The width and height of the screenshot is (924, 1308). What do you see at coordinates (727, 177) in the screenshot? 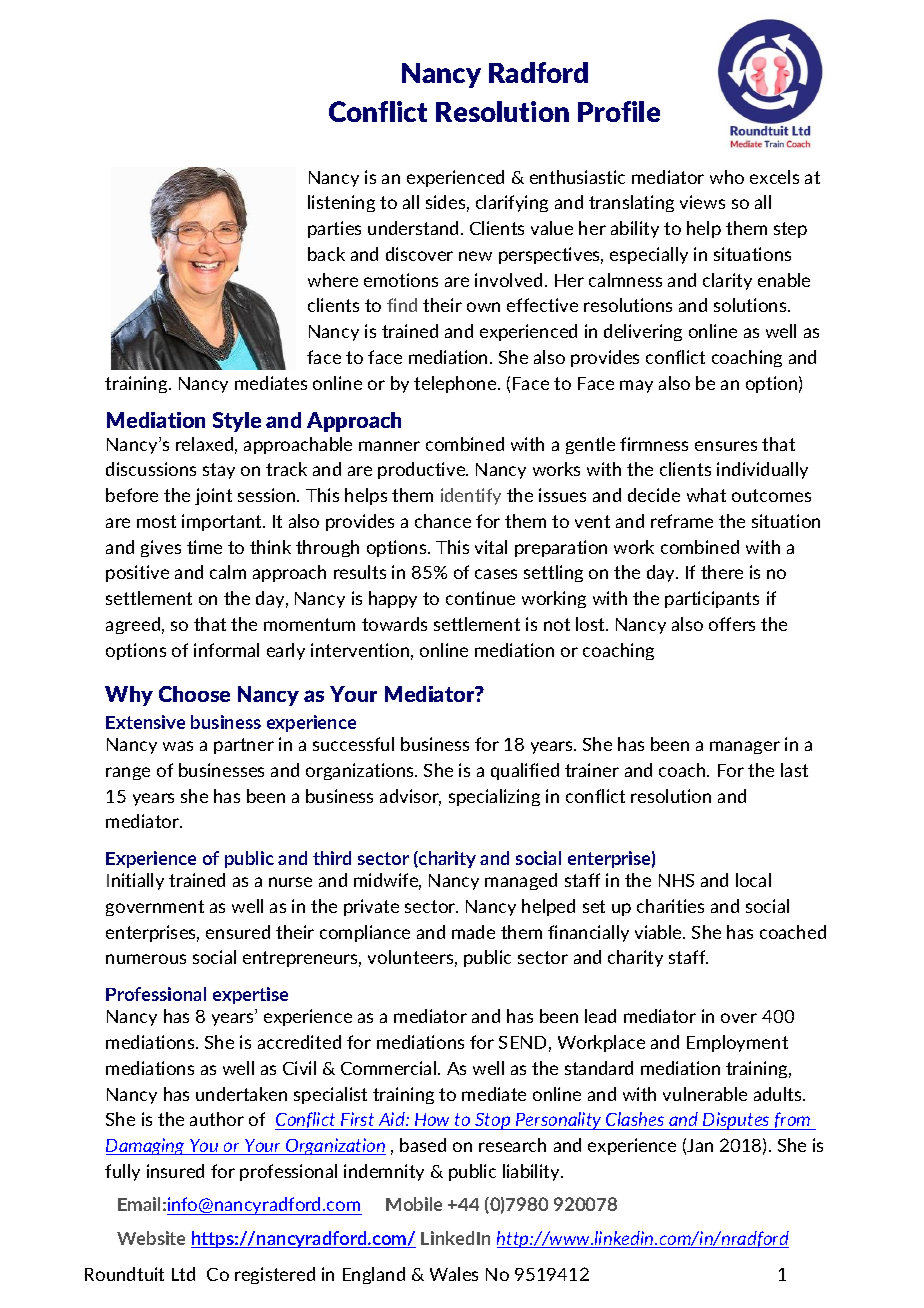
I see `who` at bounding box center [727, 177].
